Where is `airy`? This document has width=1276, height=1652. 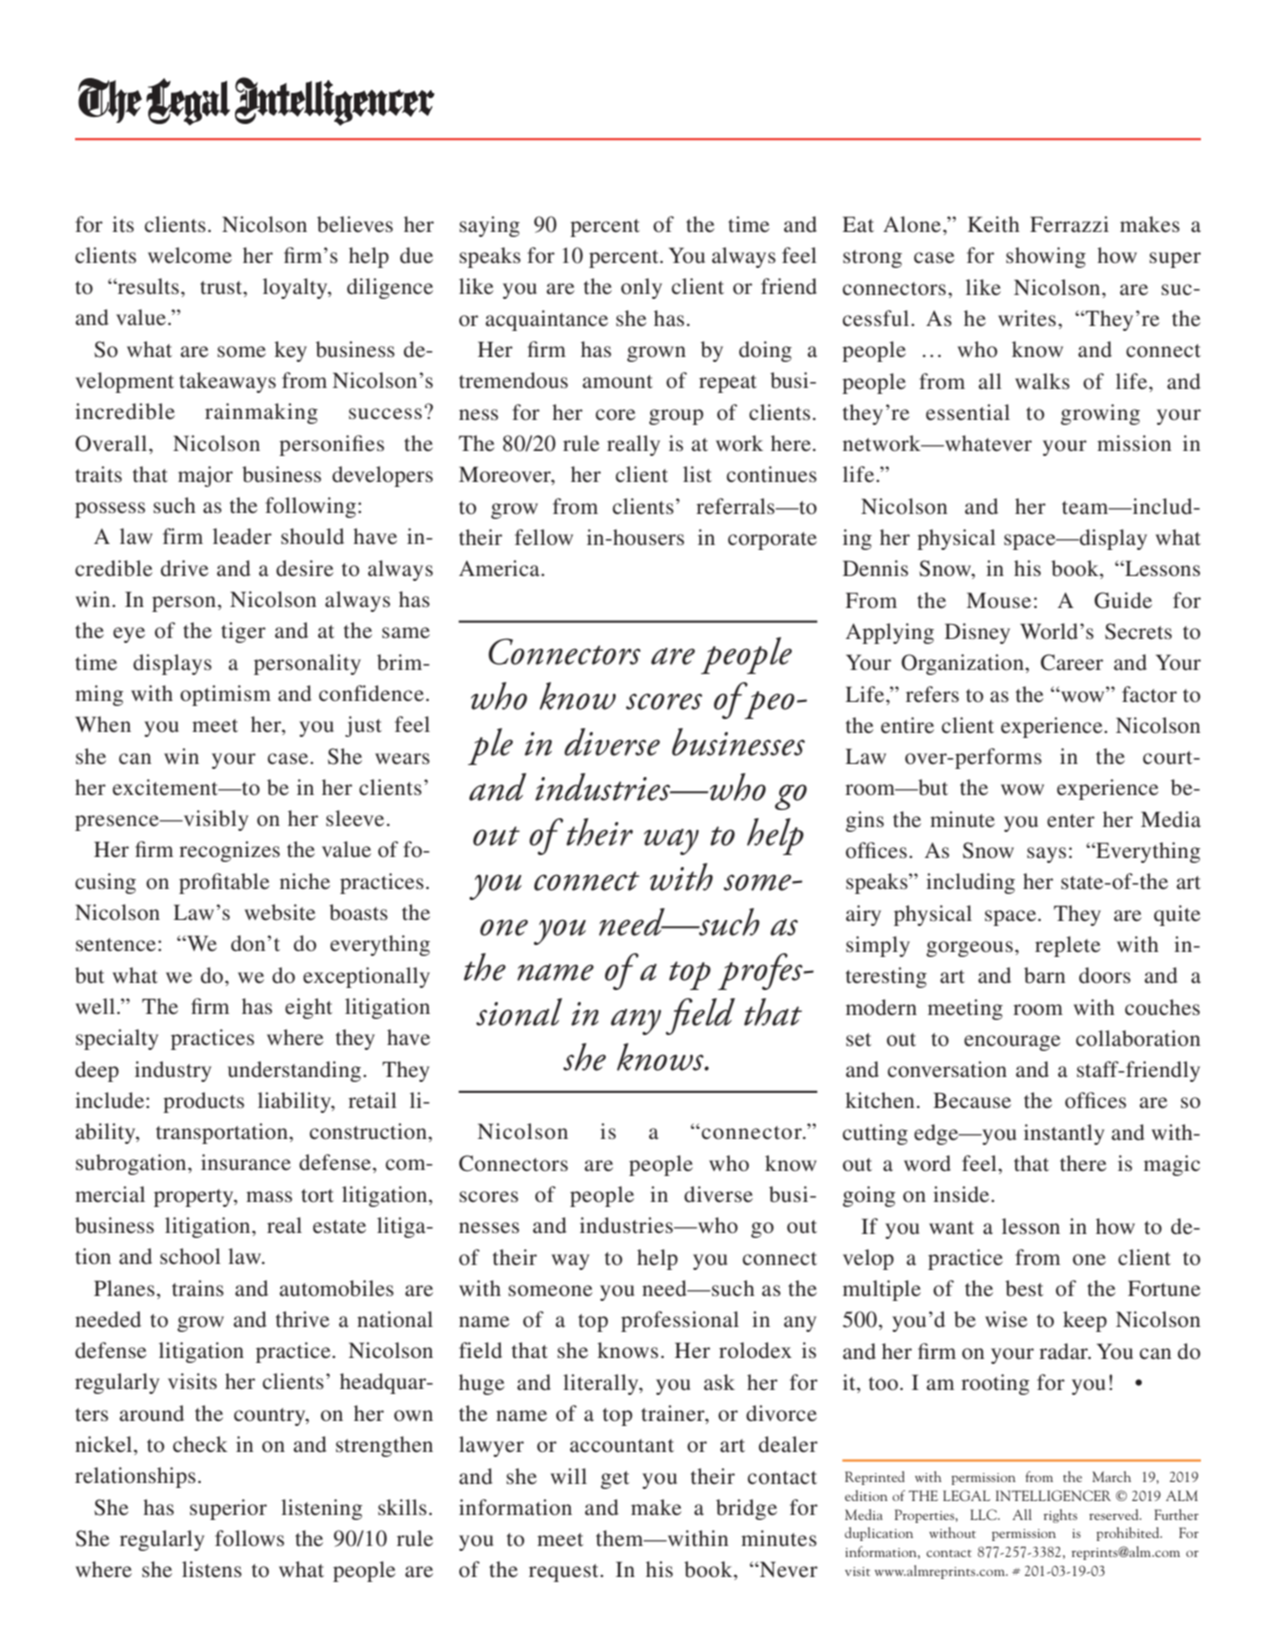
airy is located at coordinates (863, 915).
